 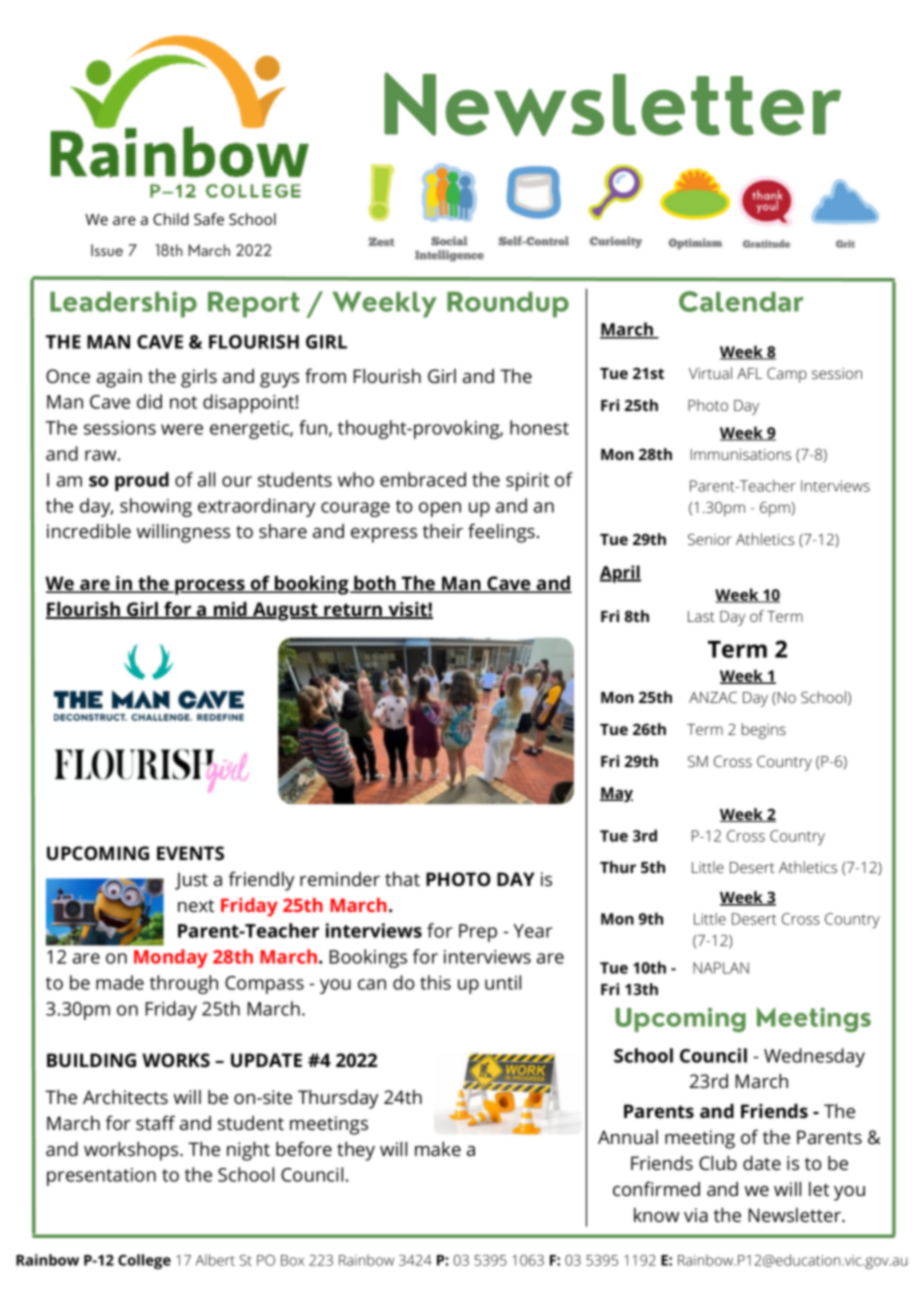 What do you see at coordinates (710, 539) in the screenshot?
I see `Senior` at bounding box center [710, 539].
